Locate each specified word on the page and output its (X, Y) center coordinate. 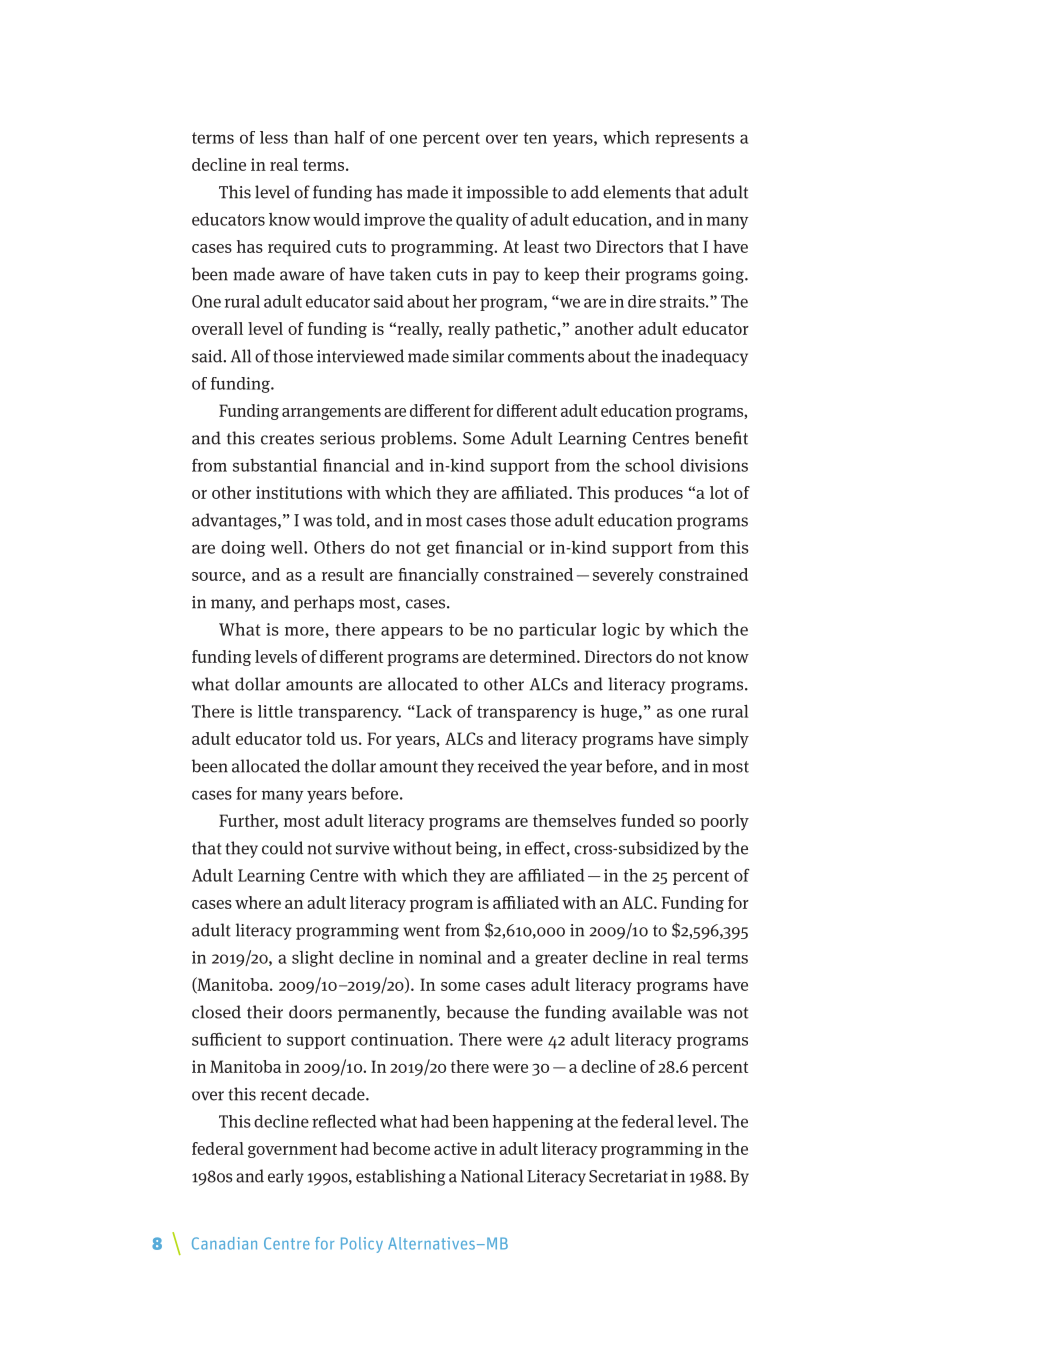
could (282, 848)
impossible (507, 193)
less (274, 137)
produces (648, 494)
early (286, 1177)
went (421, 931)
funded (648, 820)
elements (637, 192)
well (288, 547)
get (438, 549)
